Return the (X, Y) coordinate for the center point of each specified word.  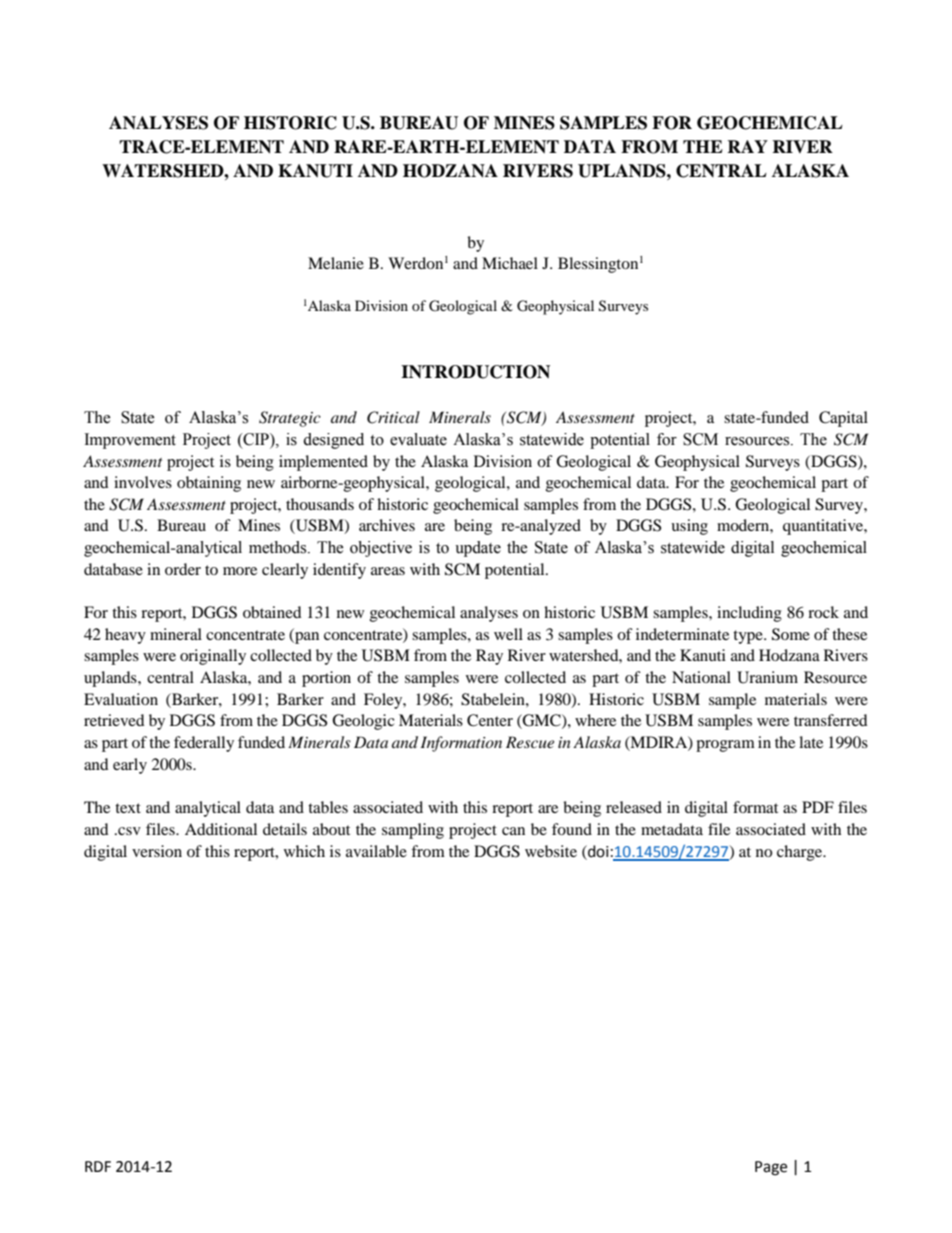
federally (204, 744)
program (725, 746)
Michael (510, 263)
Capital (843, 419)
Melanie (336, 263)
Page (771, 1168)
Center (490, 720)
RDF (98, 1166)
